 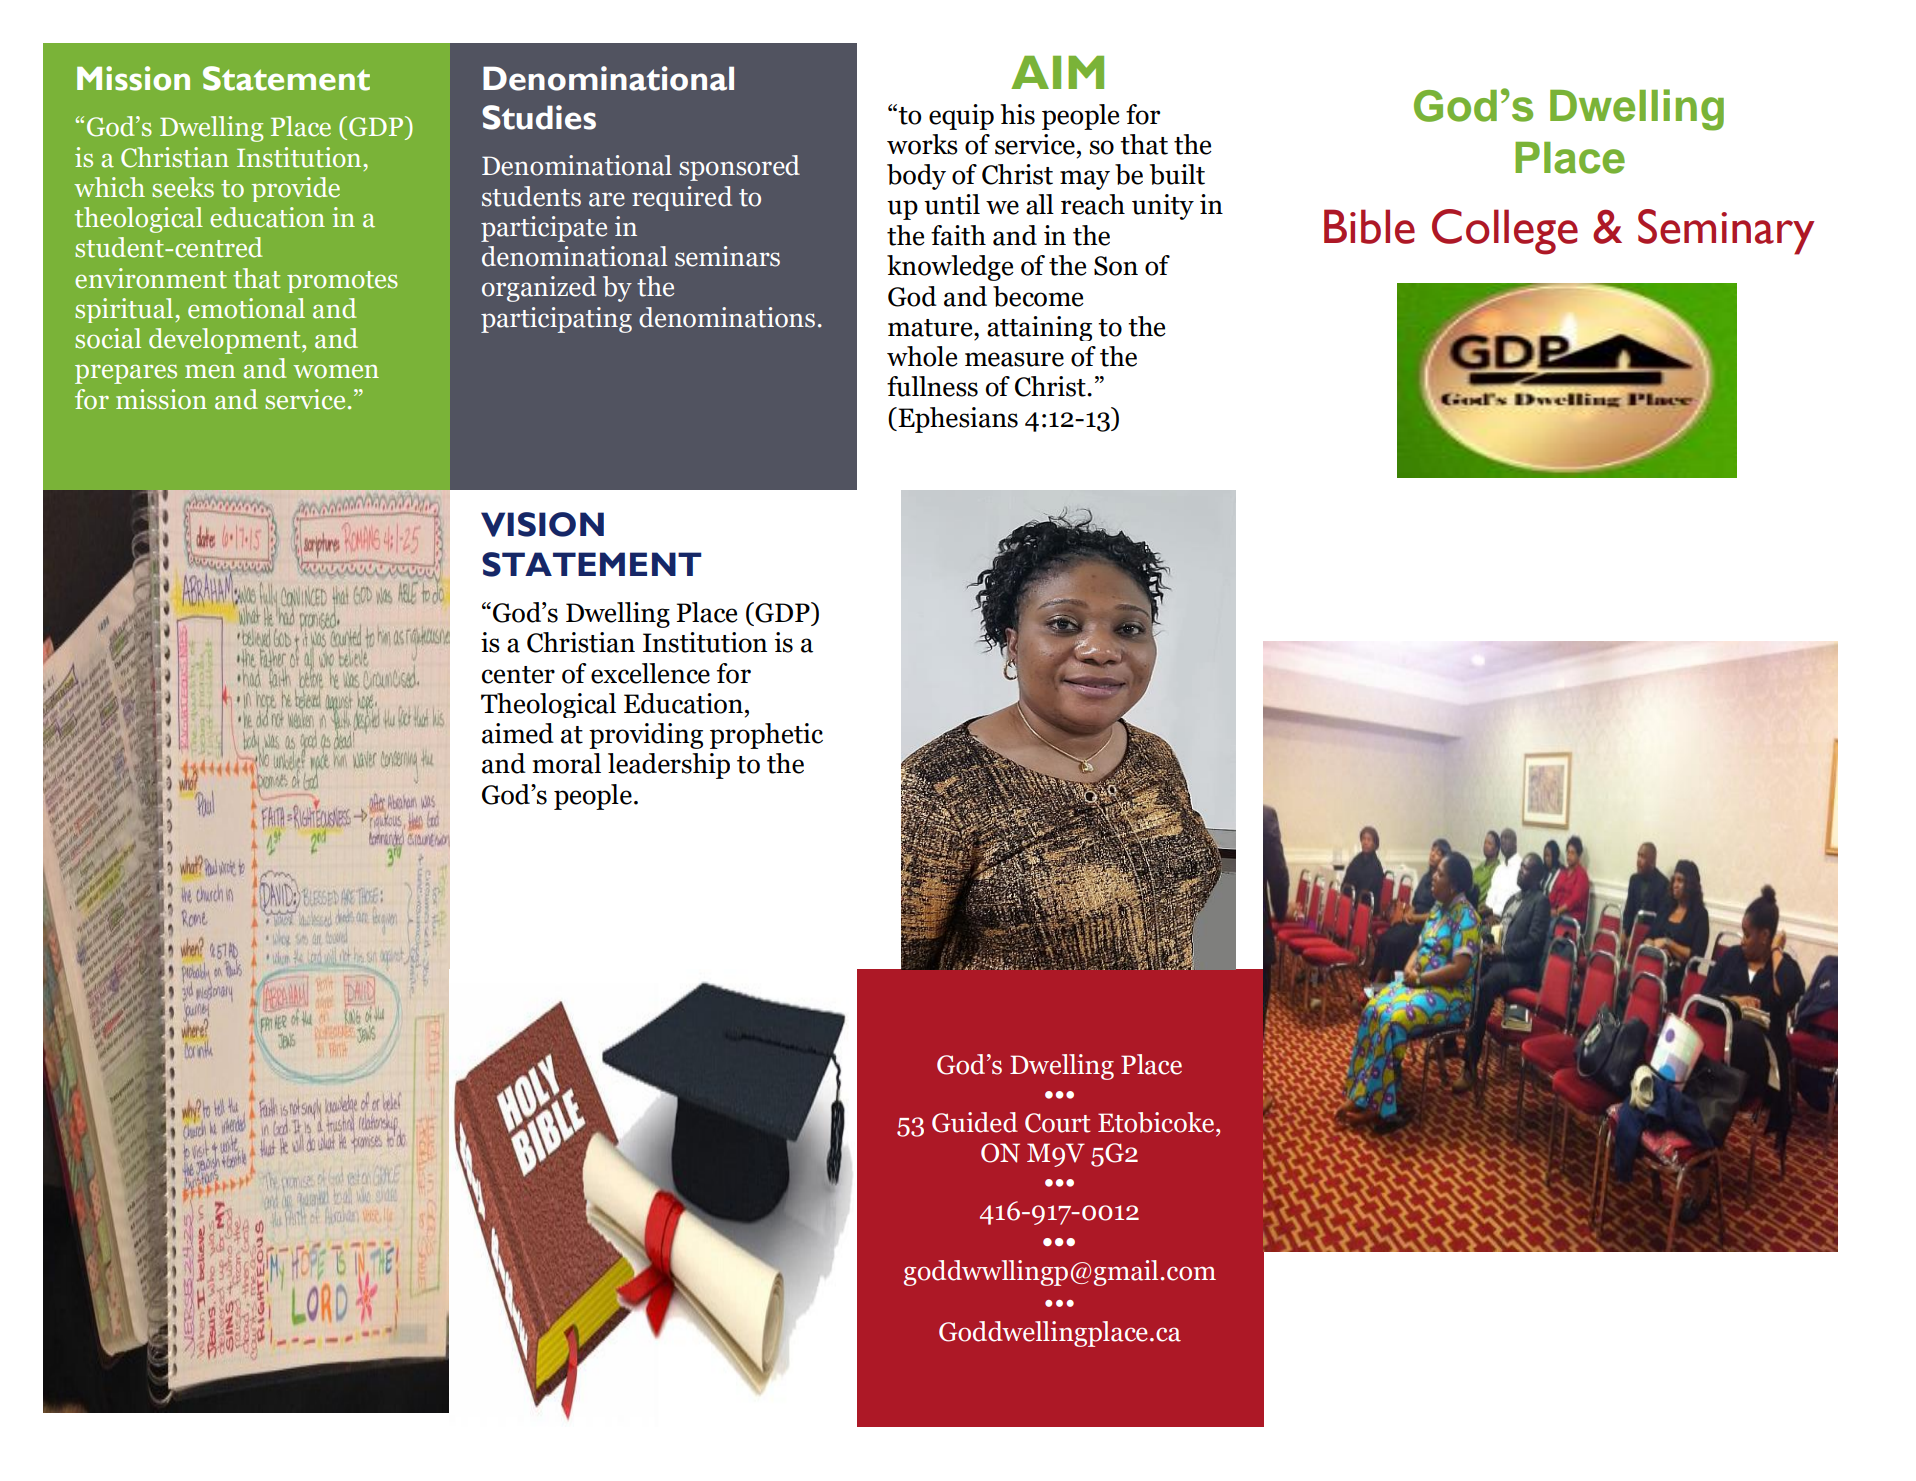 What do you see at coordinates (296, 189) in the document?
I see `provide` at bounding box center [296, 189].
